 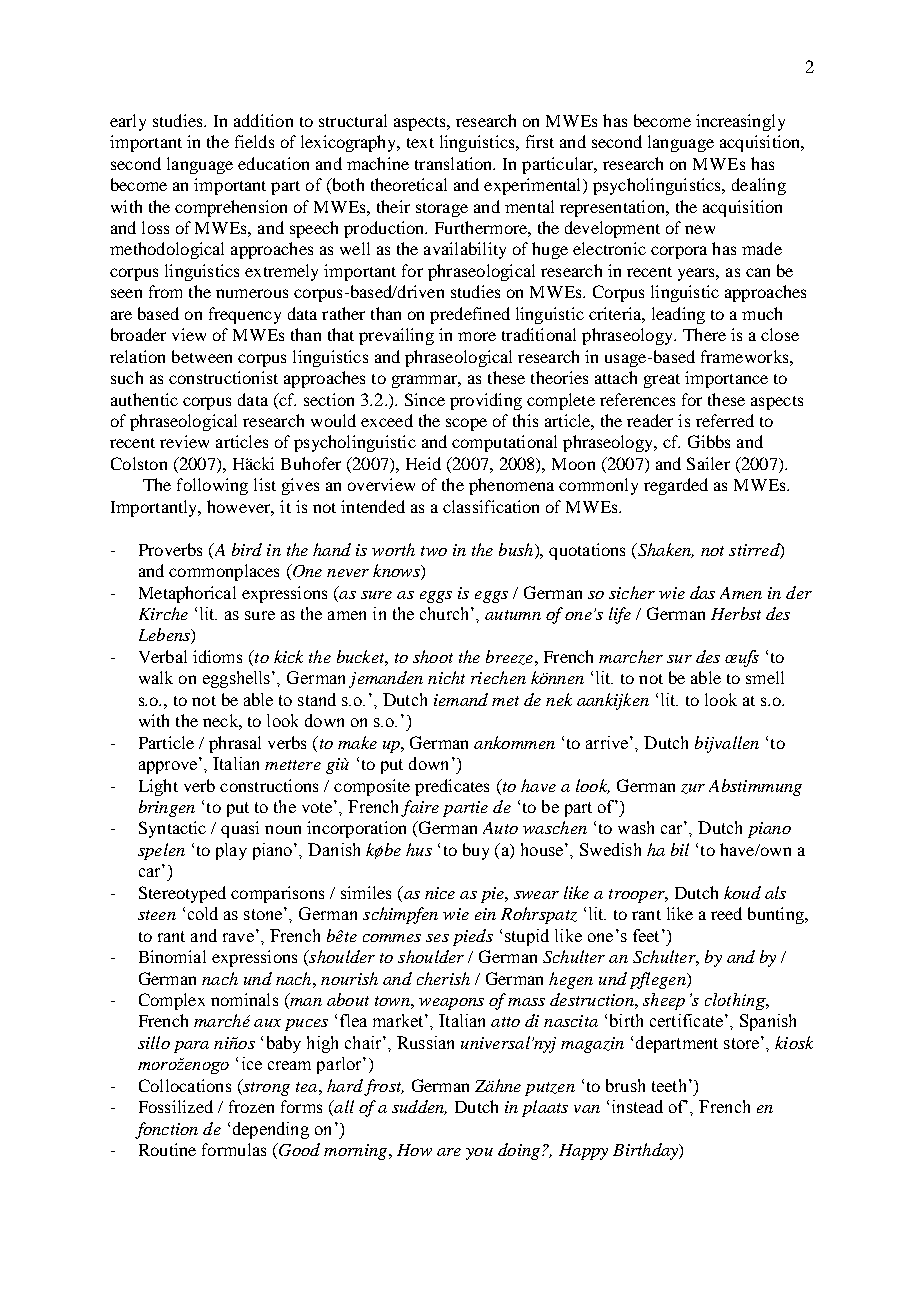 What do you see at coordinates (740, 122) in the screenshot?
I see `increasingly` at bounding box center [740, 122].
